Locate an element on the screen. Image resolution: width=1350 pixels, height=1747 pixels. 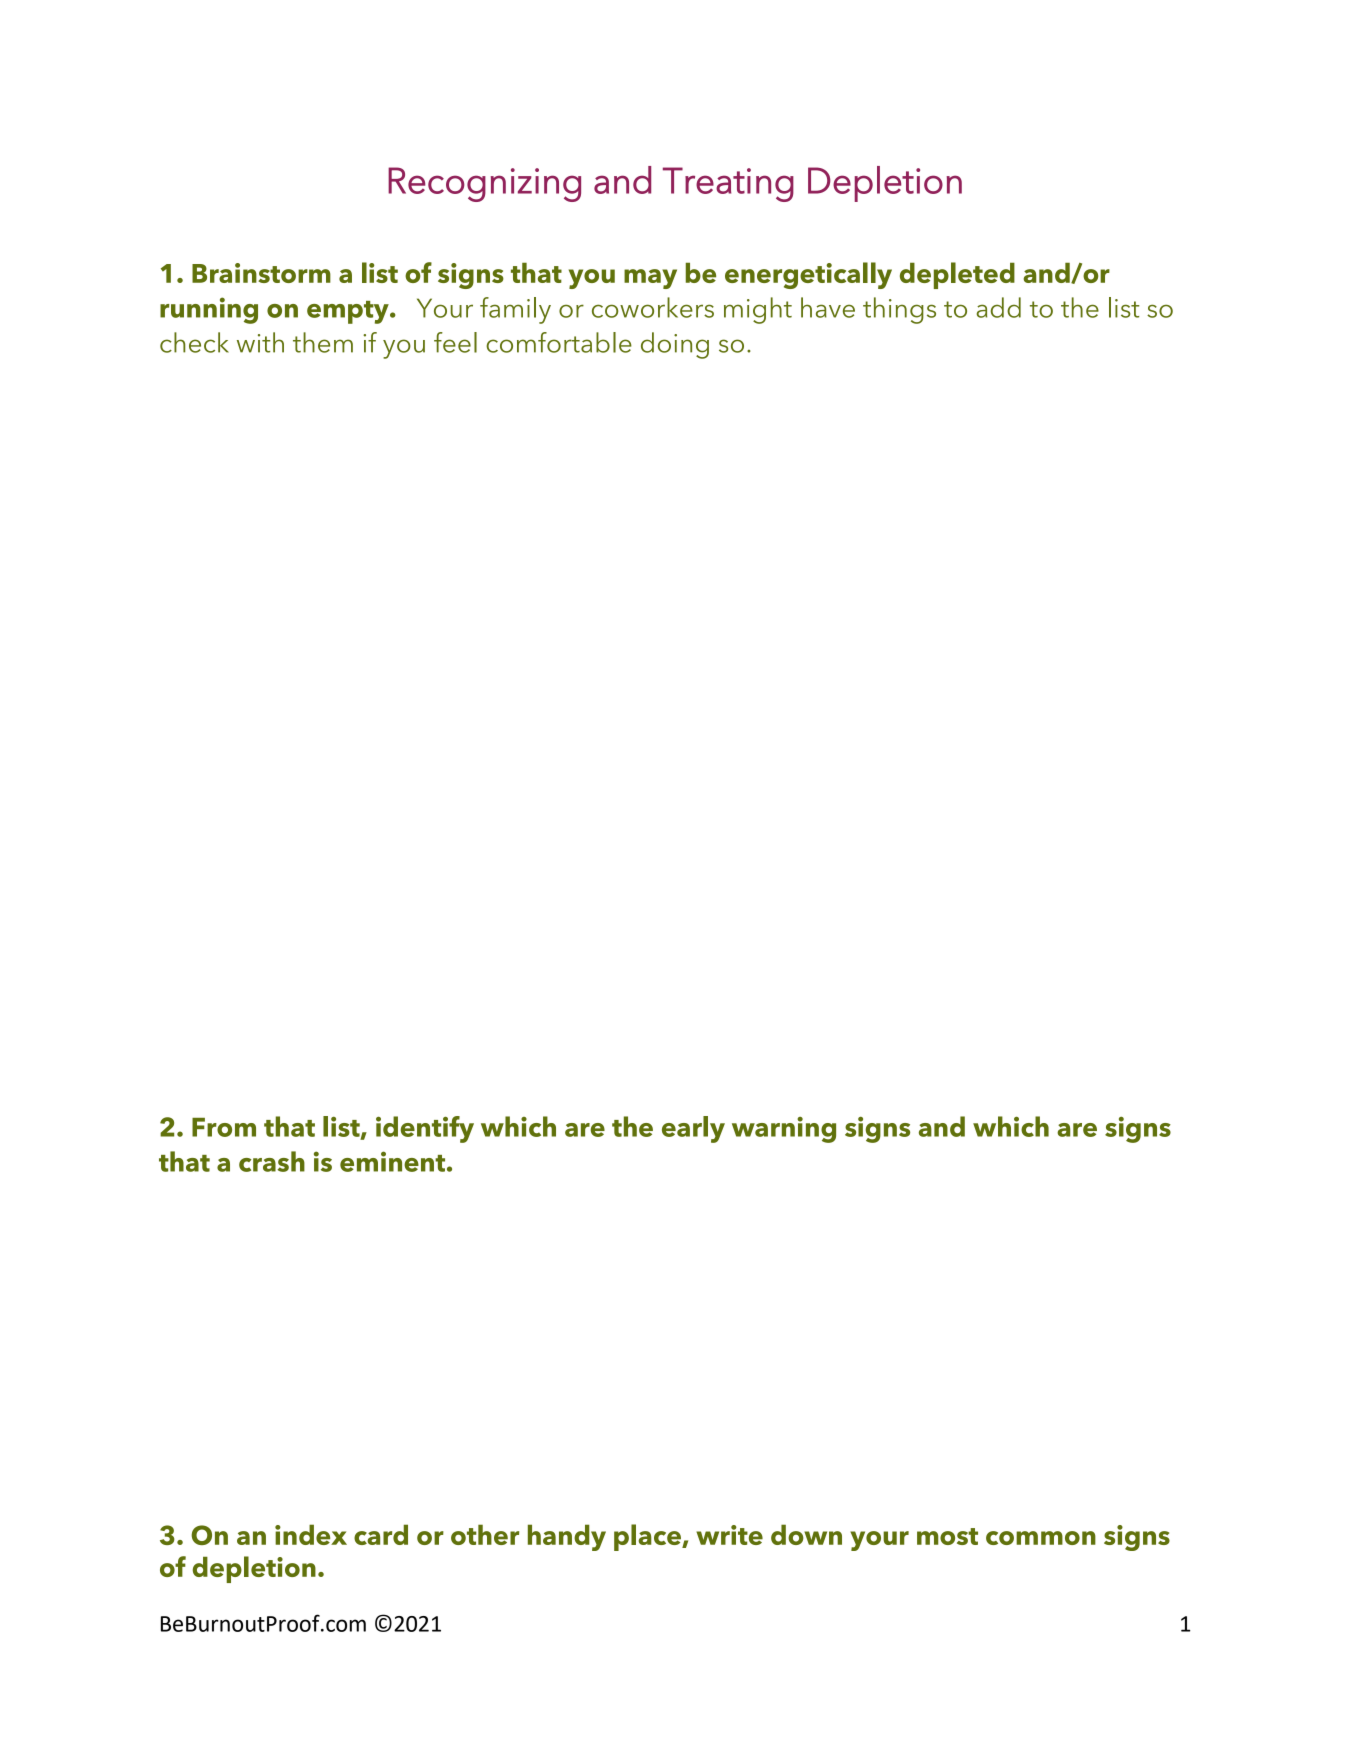
warning is located at coordinates (784, 1130).
